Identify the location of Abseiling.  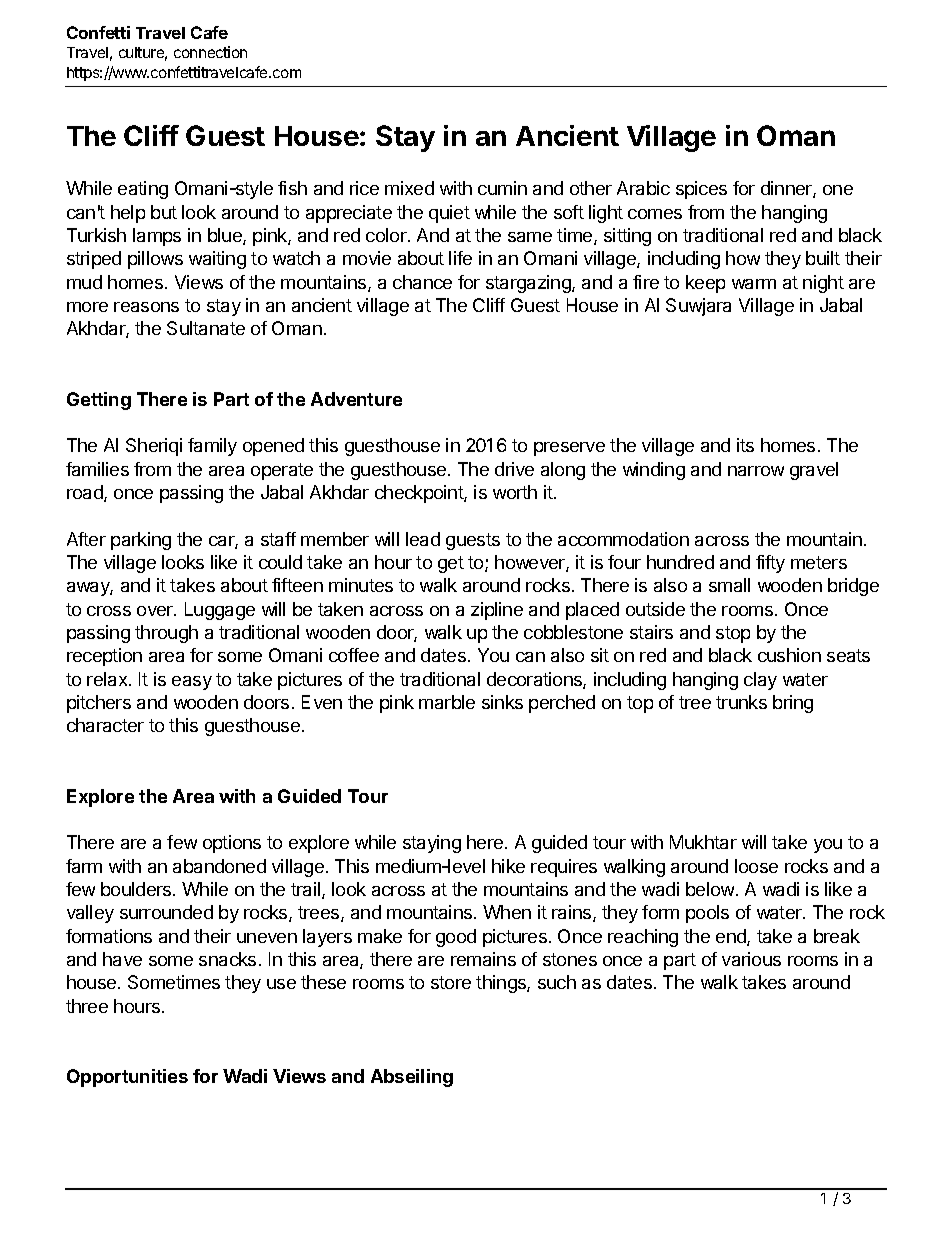
(412, 1078).
